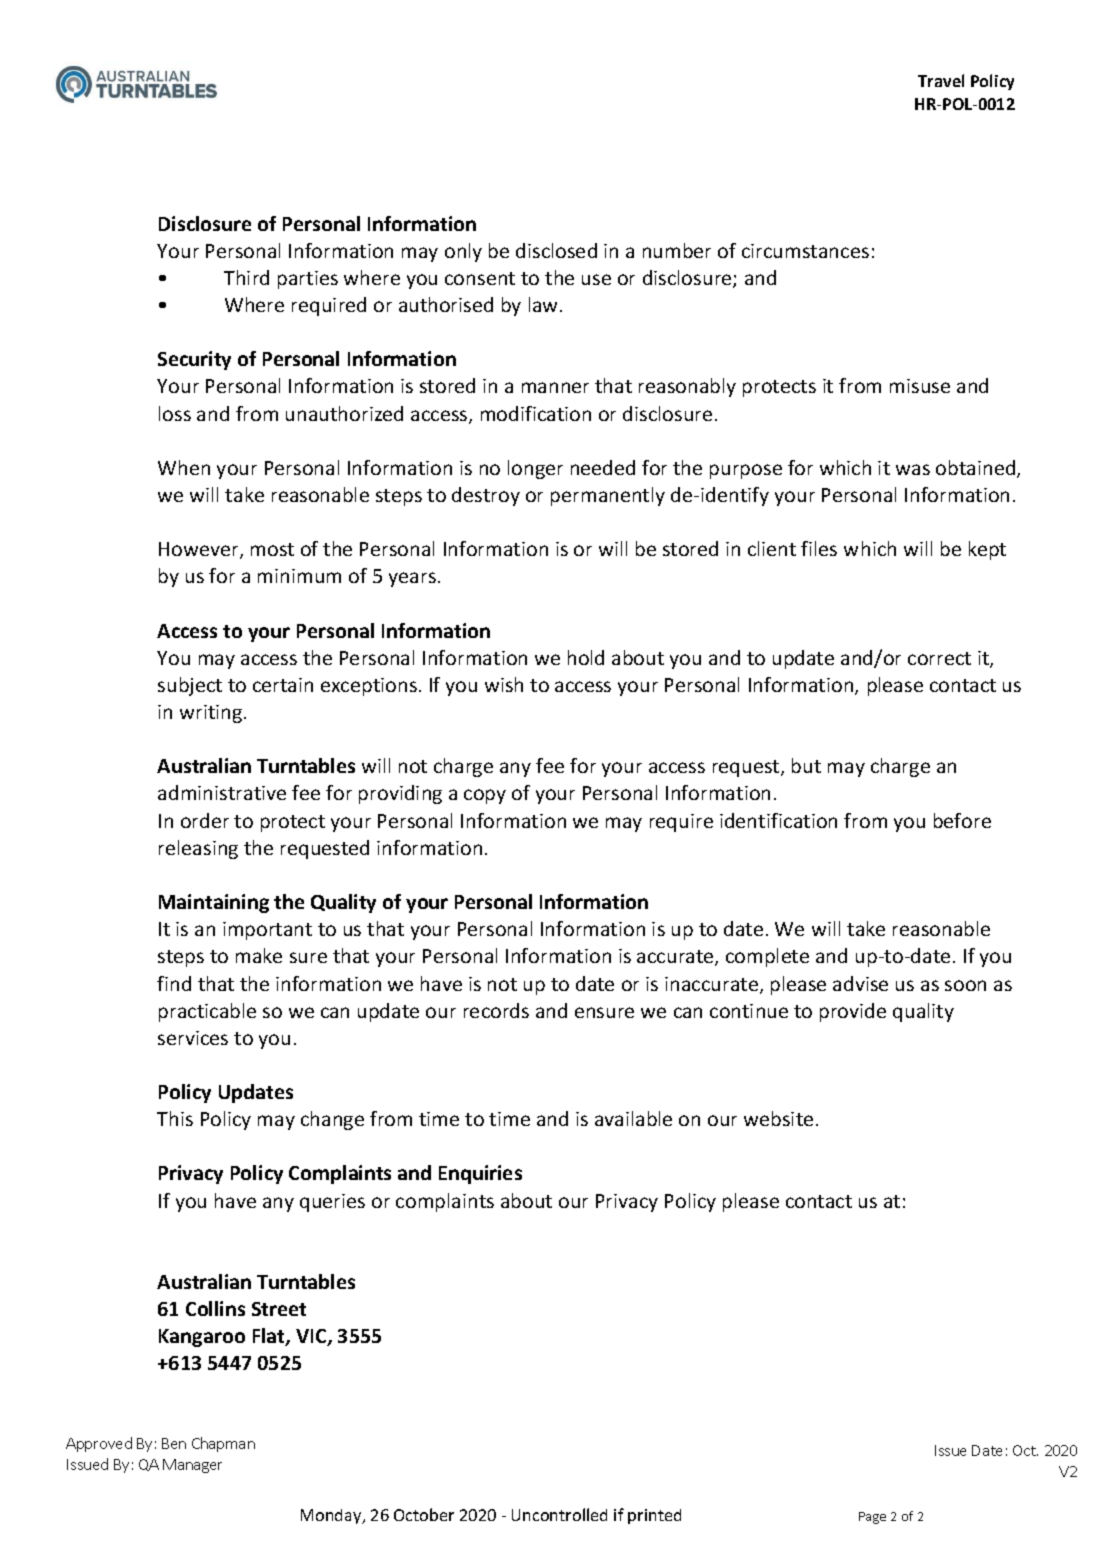  Describe the element at coordinates (941, 80) in the screenshot. I see `Travel` at that location.
